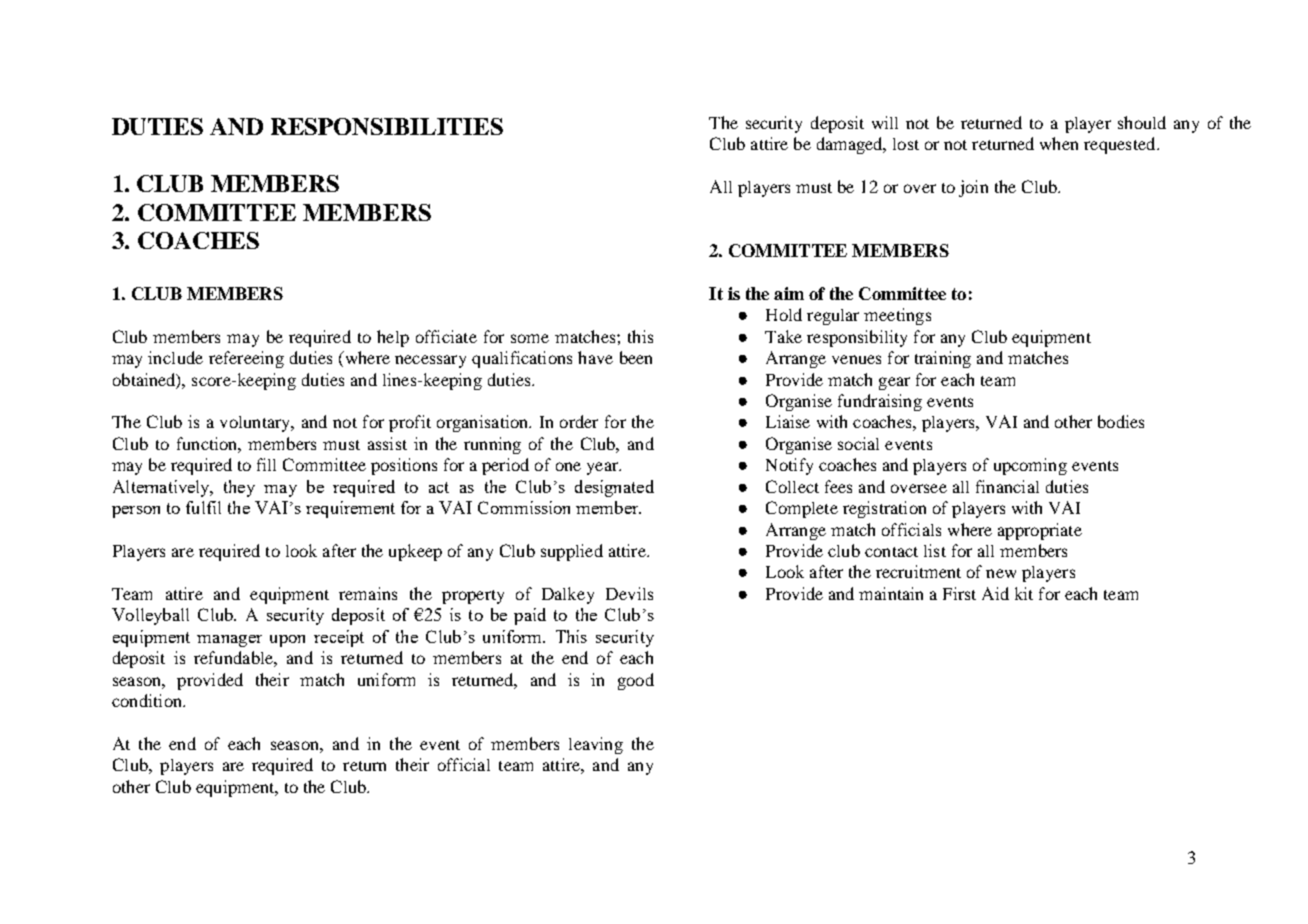  Describe the element at coordinates (629, 593) in the page. I see `Devils` at that location.
